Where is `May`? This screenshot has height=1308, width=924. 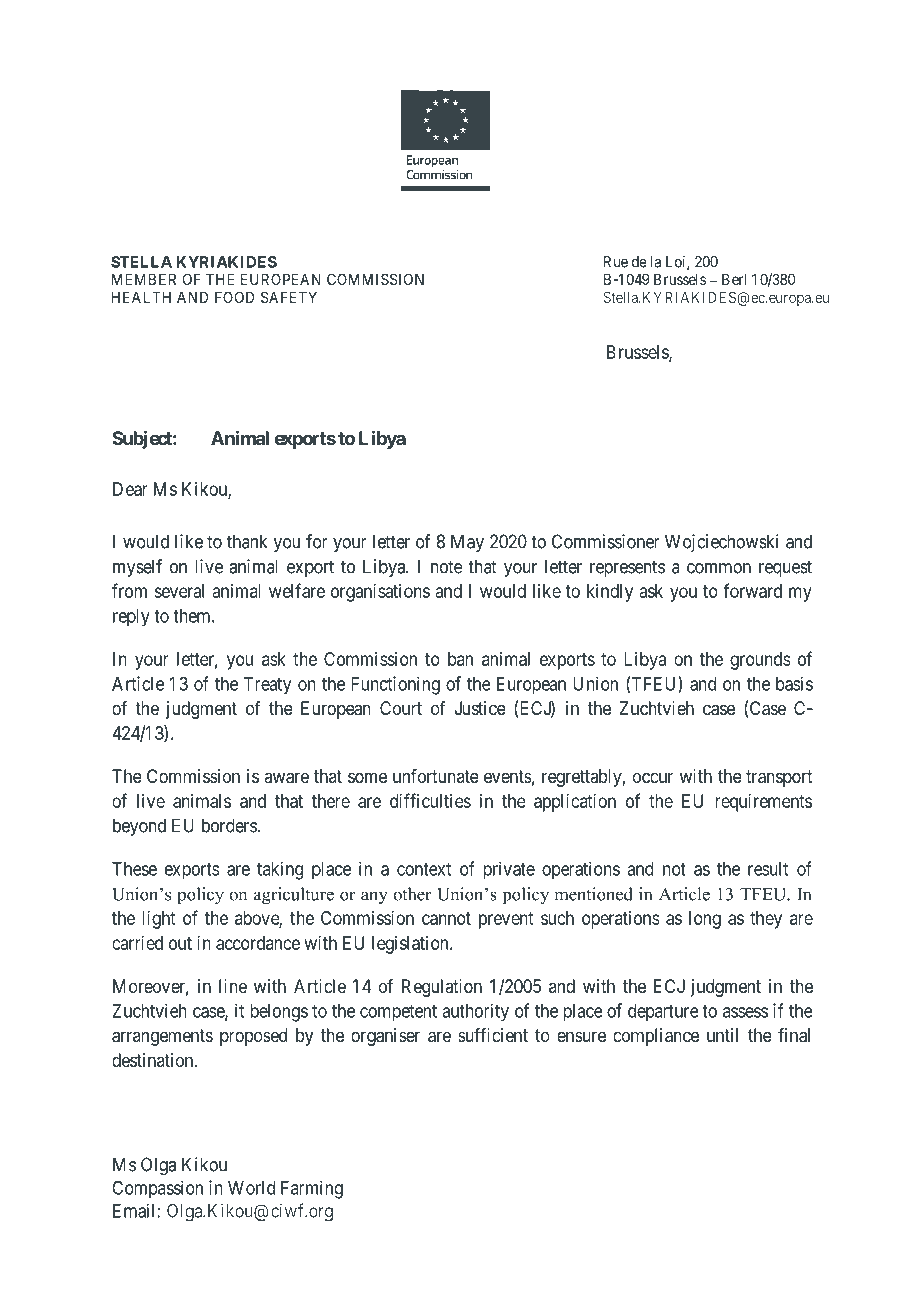 May is located at coordinates (467, 543).
